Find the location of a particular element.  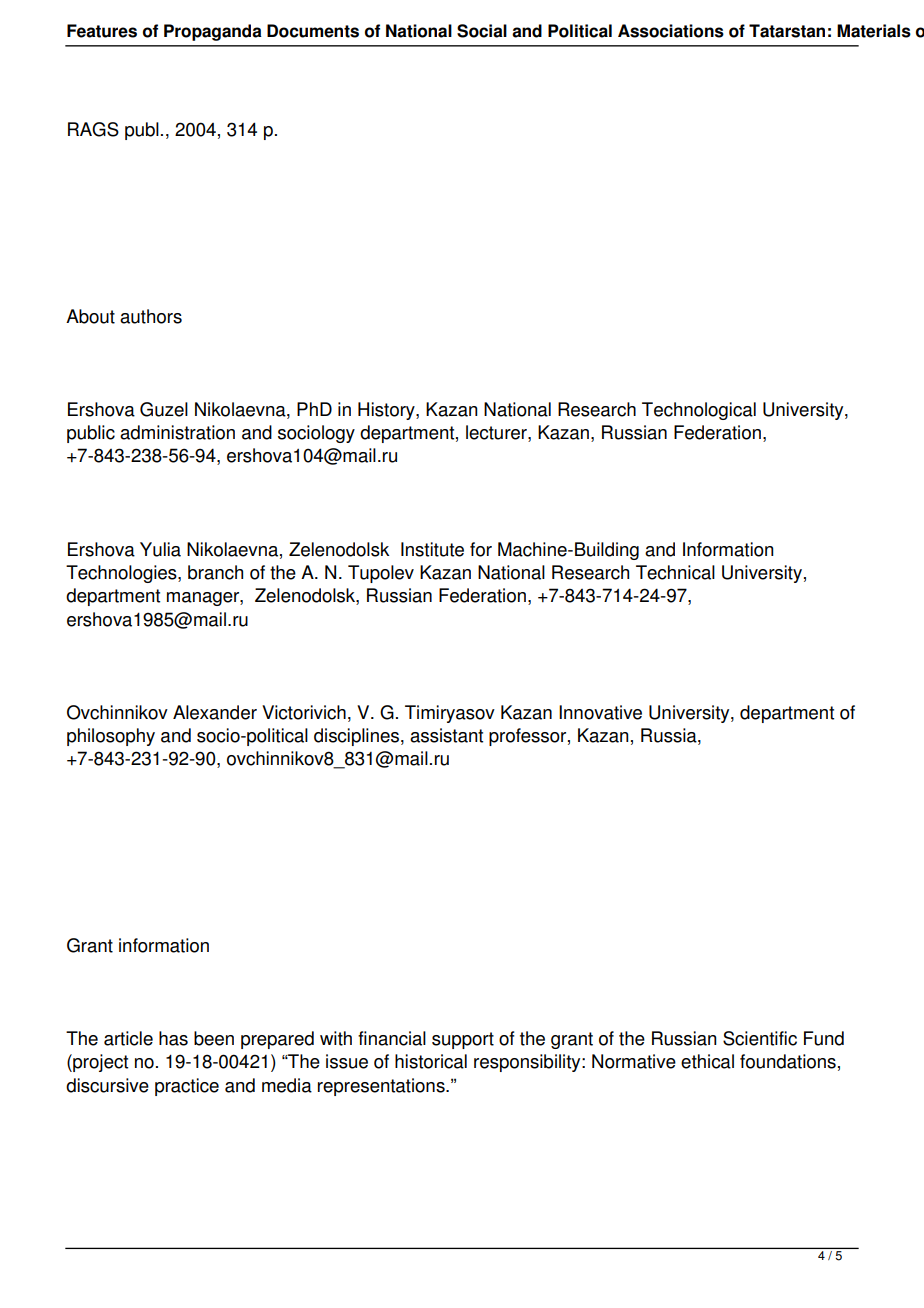

foundations is located at coordinates (788, 1061).
